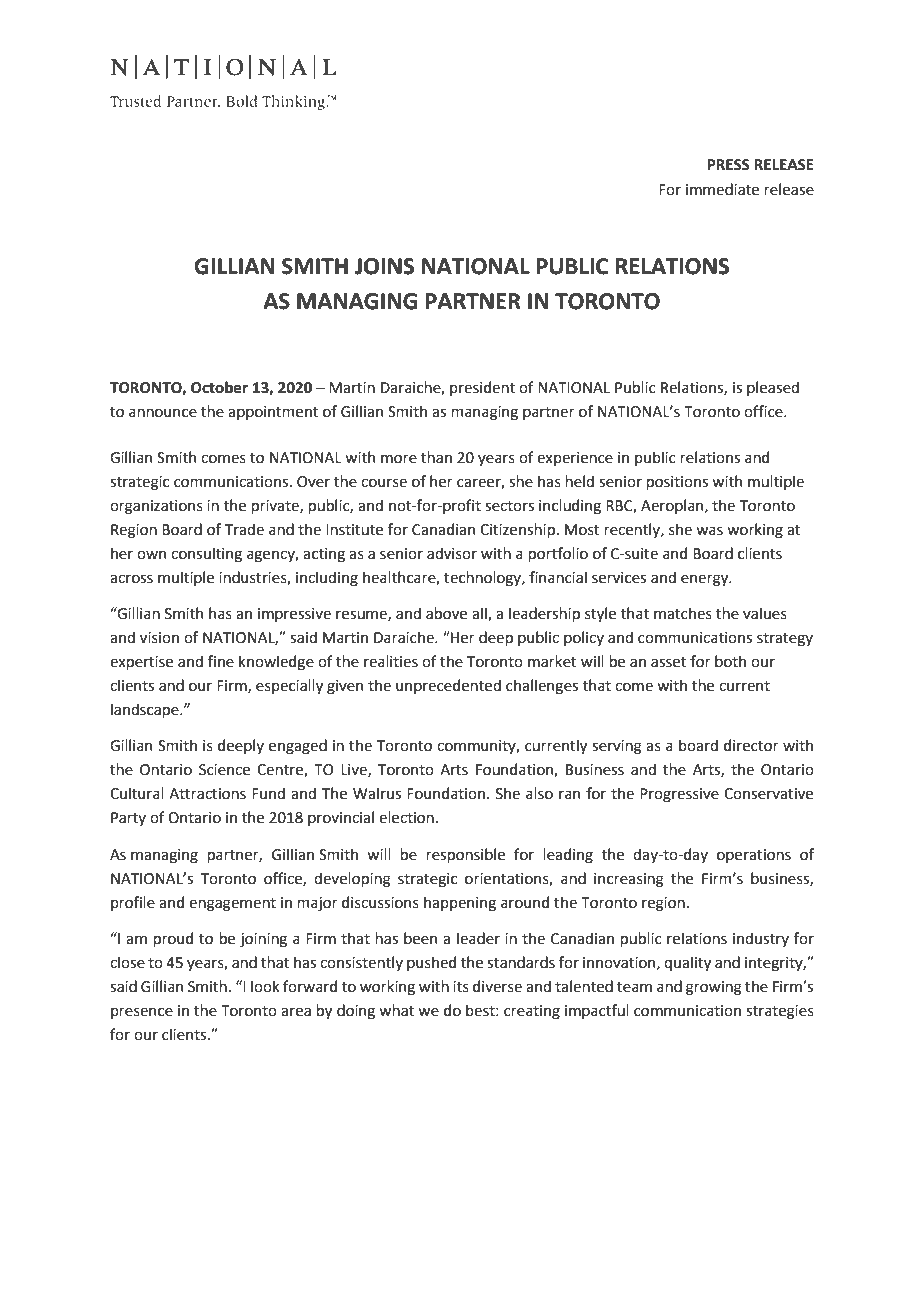 The width and height of the image is (924, 1308). Describe the element at coordinates (677, 483) in the image. I see `positions` at that location.
